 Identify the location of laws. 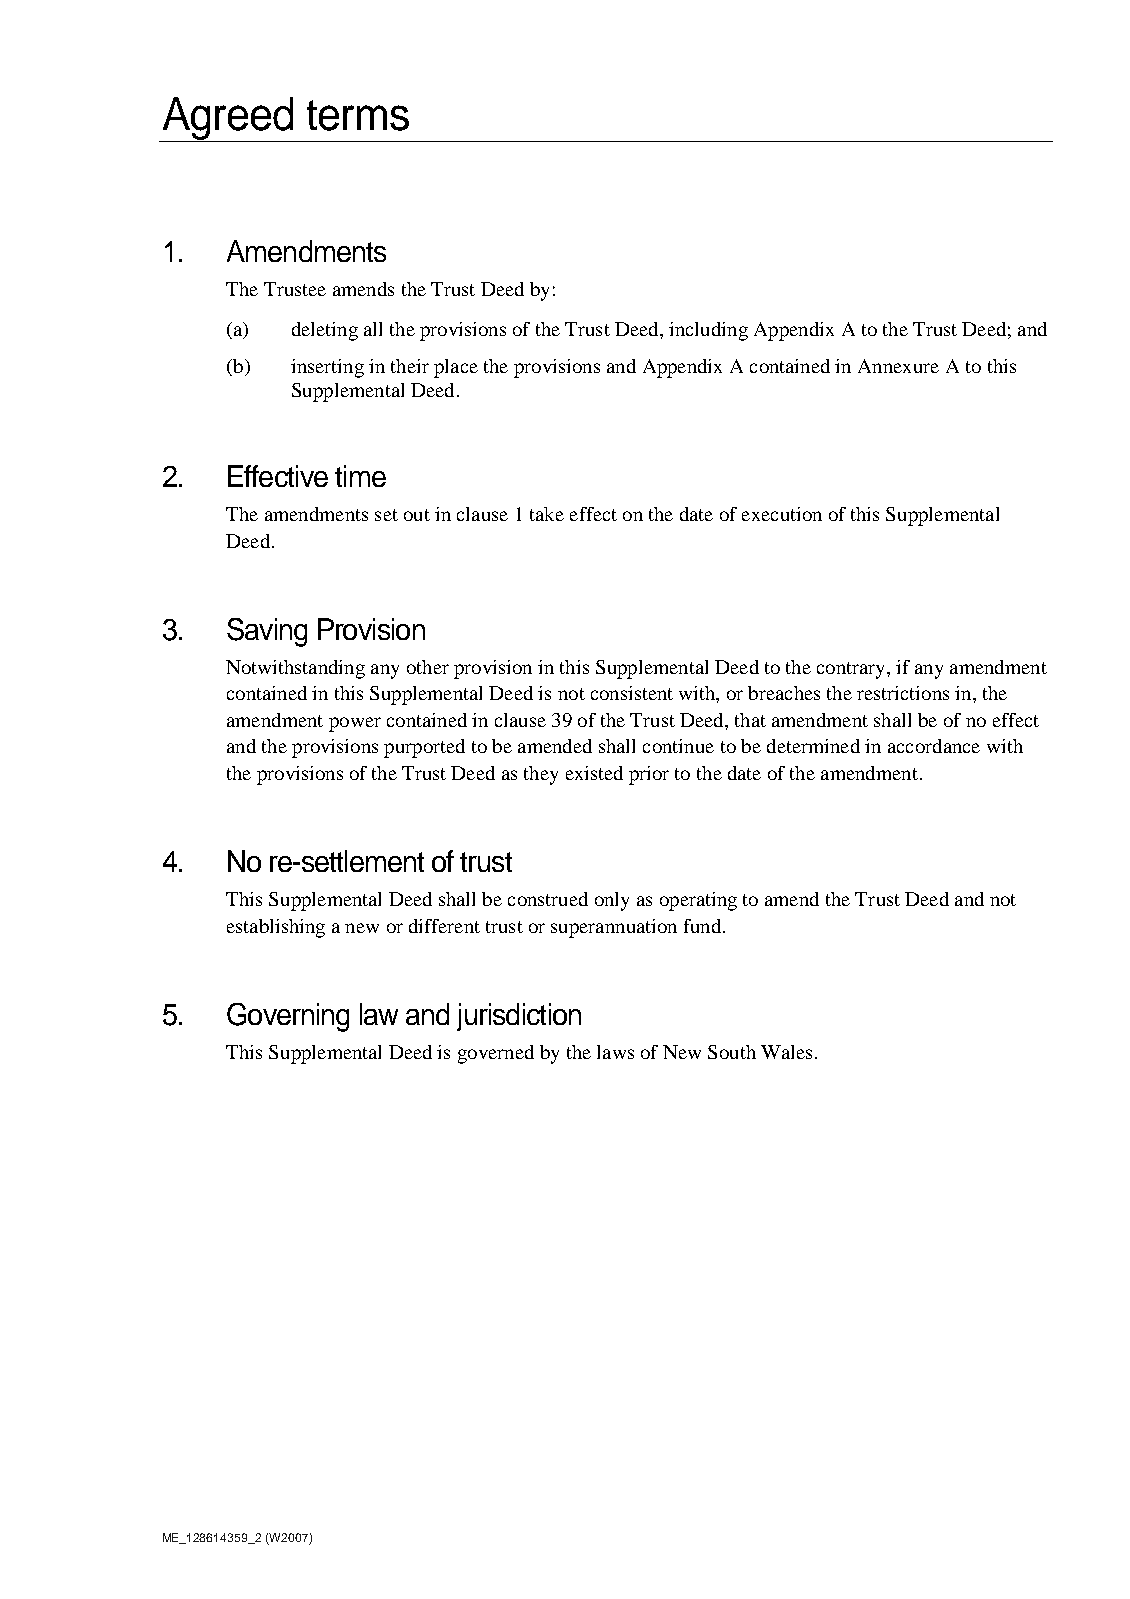
(615, 1052).
